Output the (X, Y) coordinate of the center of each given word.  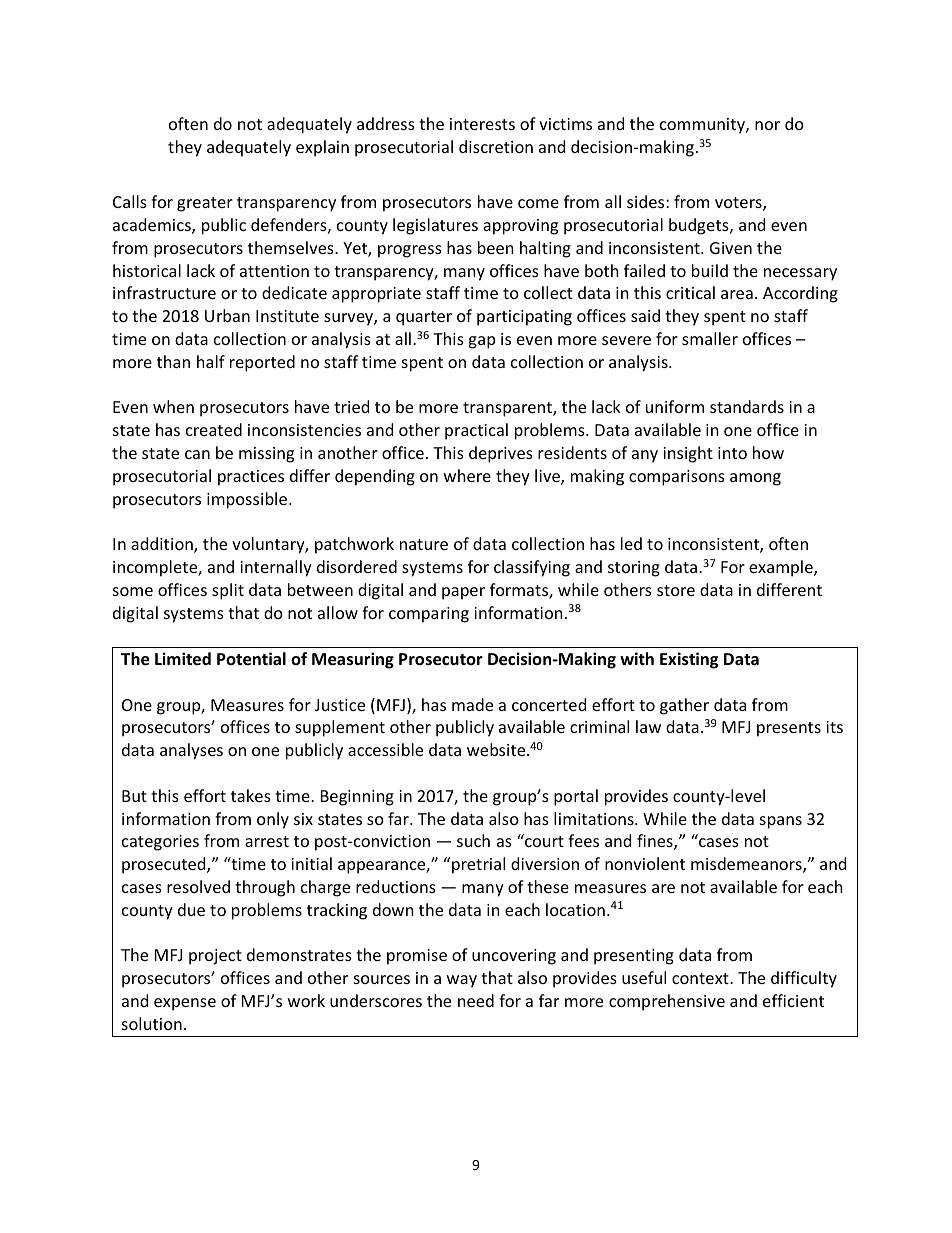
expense (185, 1004)
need (476, 1000)
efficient (793, 1000)
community (703, 126)
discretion (496, 146)
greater (205, 204)
